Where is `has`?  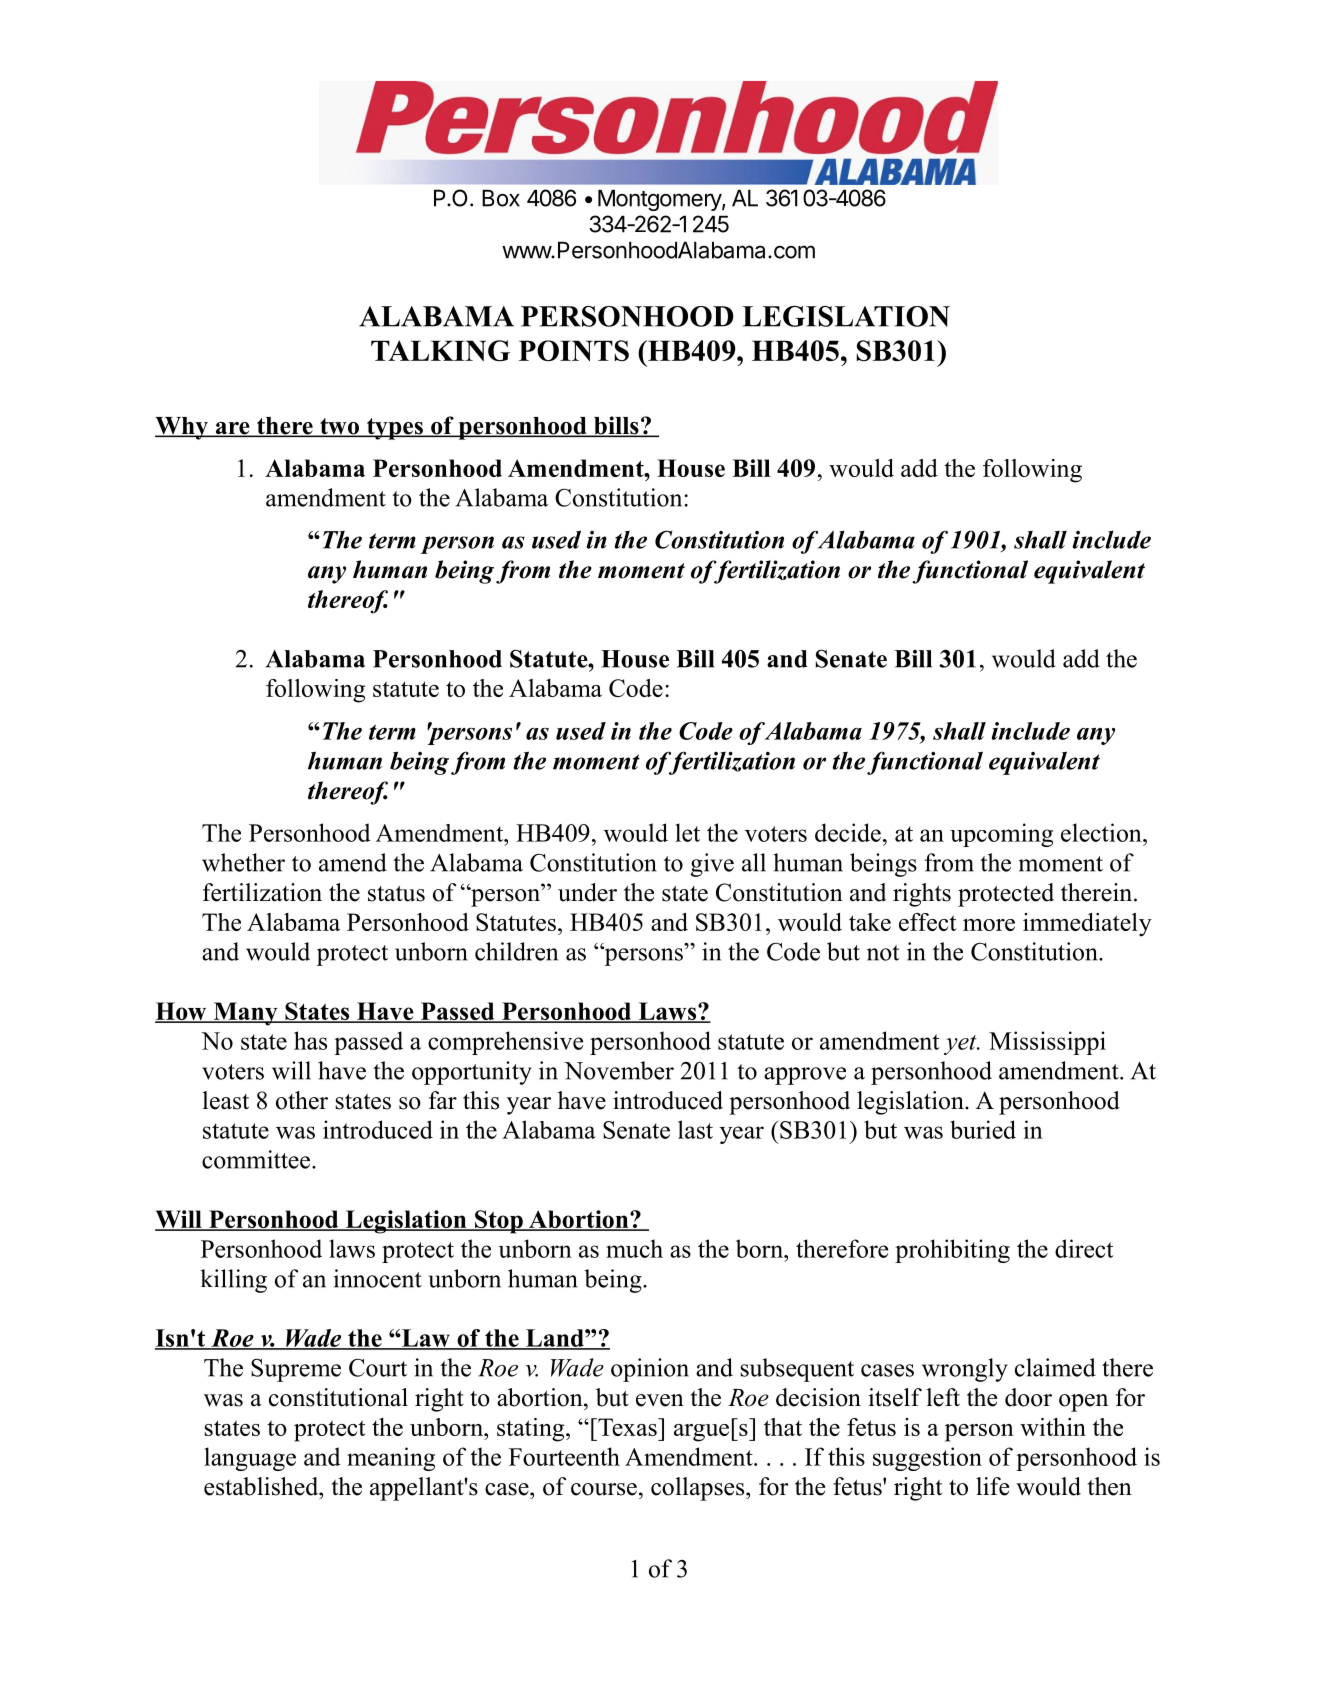
has is located at coordinates (310, 1040).
